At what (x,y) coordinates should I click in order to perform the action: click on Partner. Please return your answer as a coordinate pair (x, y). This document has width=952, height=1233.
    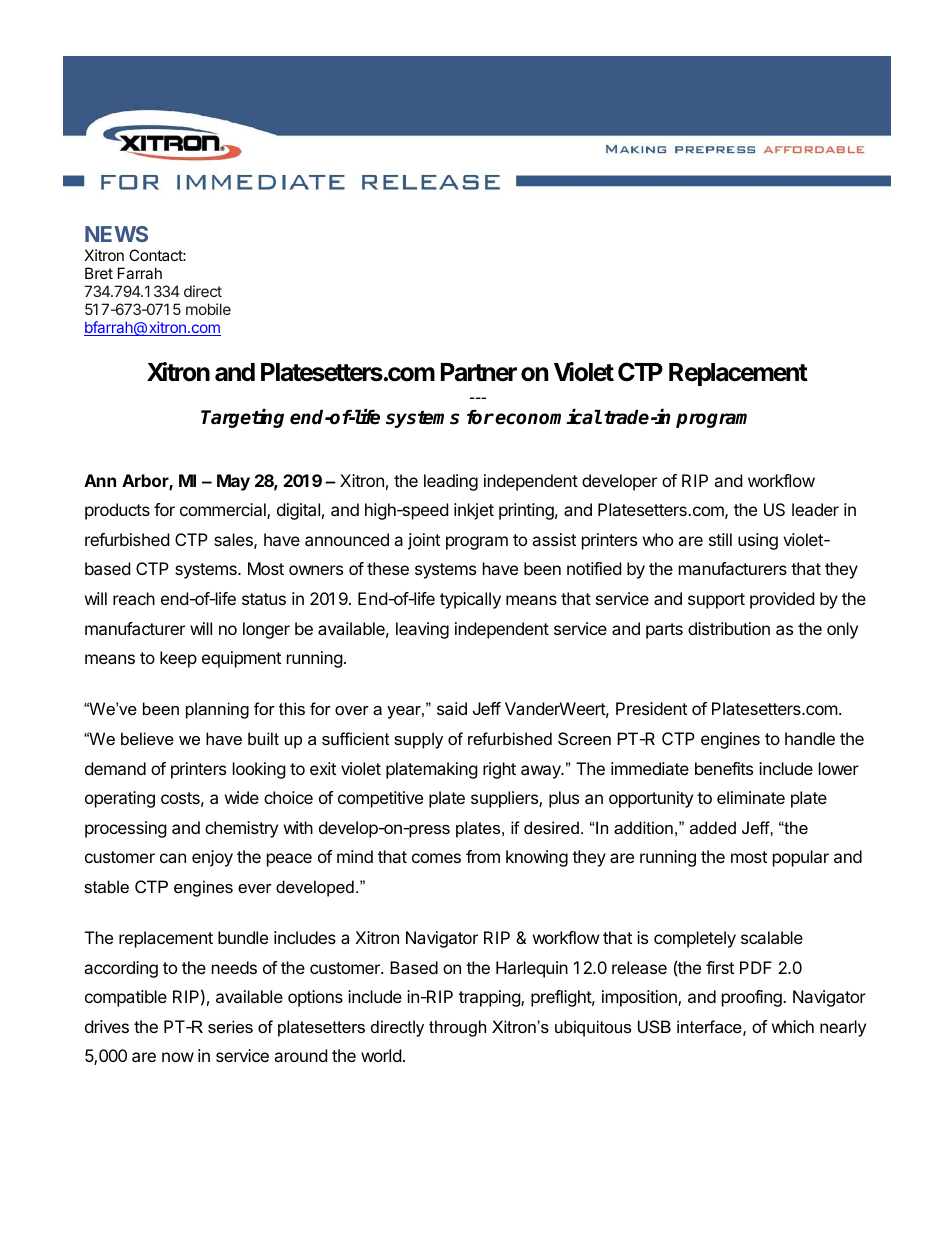
    Looking at the image, I should click on (479, 372).
